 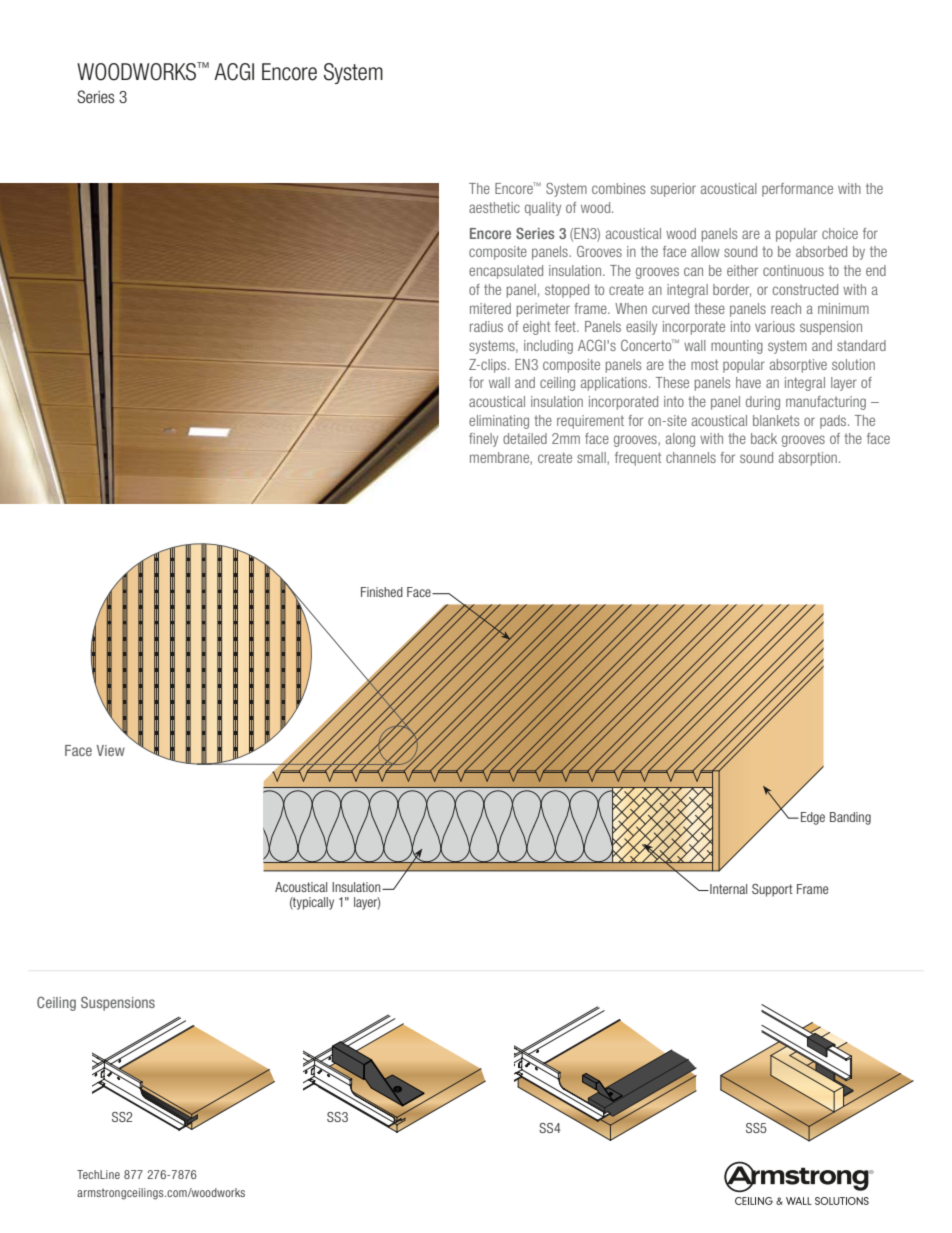 What do you see at coordinates (494, 207) in the image?
I see `aesthetic` at bounding box center [494, 207].
